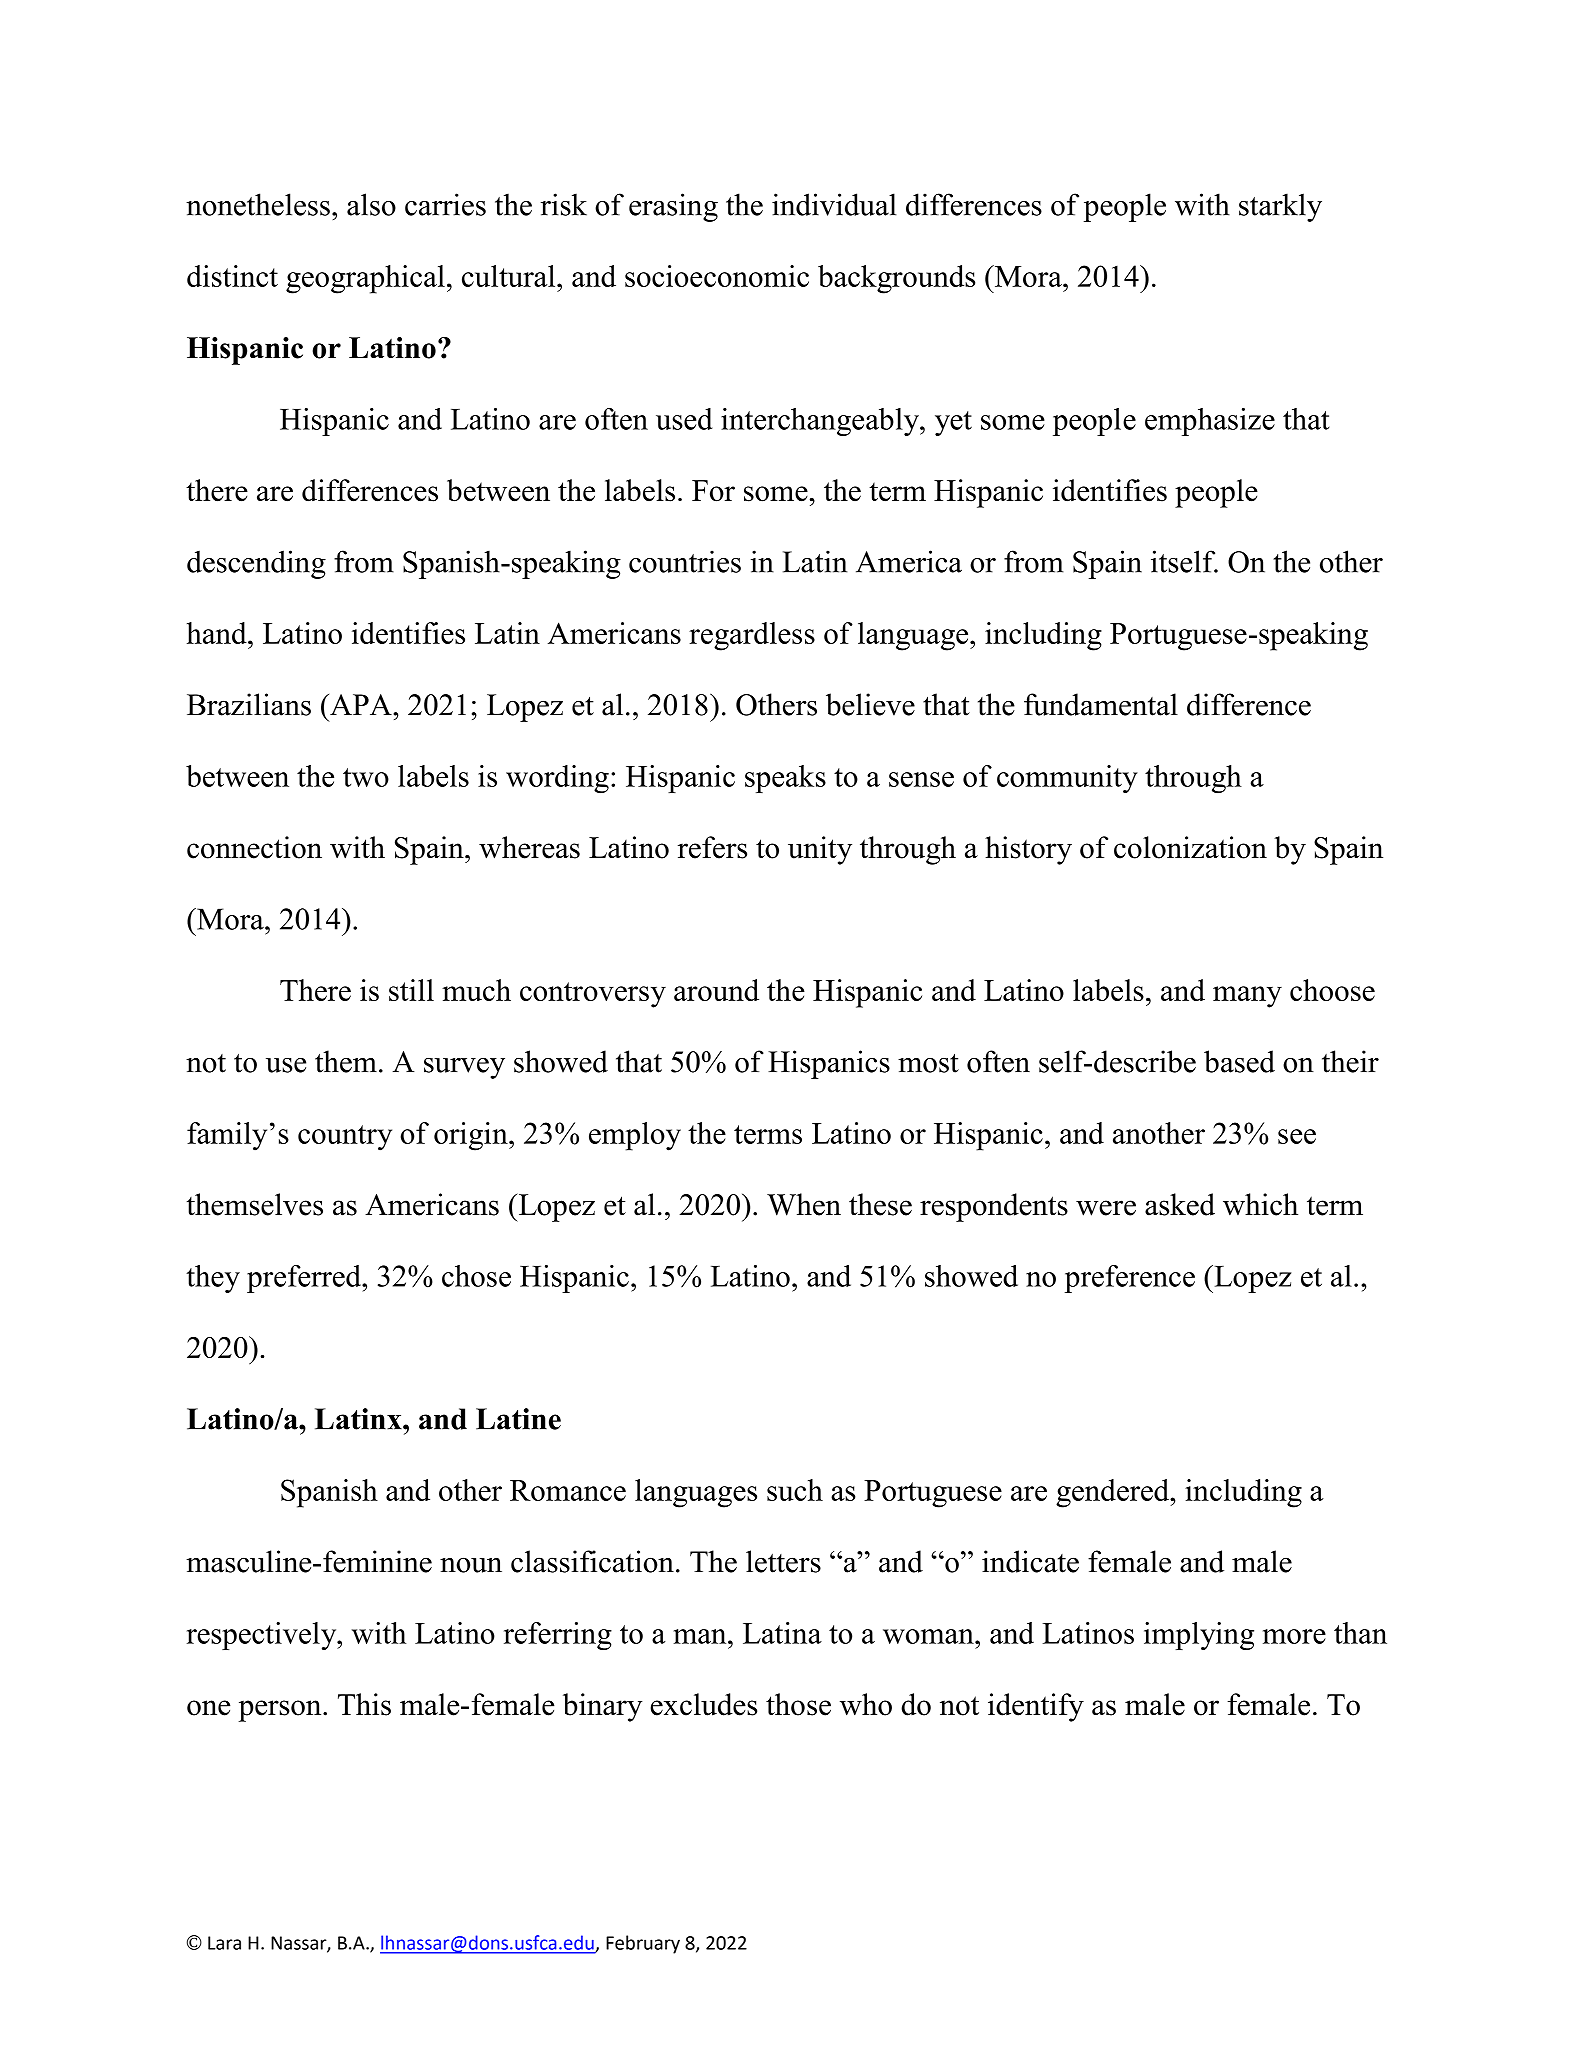  I want to click on identify, so click(1036, 1707).
